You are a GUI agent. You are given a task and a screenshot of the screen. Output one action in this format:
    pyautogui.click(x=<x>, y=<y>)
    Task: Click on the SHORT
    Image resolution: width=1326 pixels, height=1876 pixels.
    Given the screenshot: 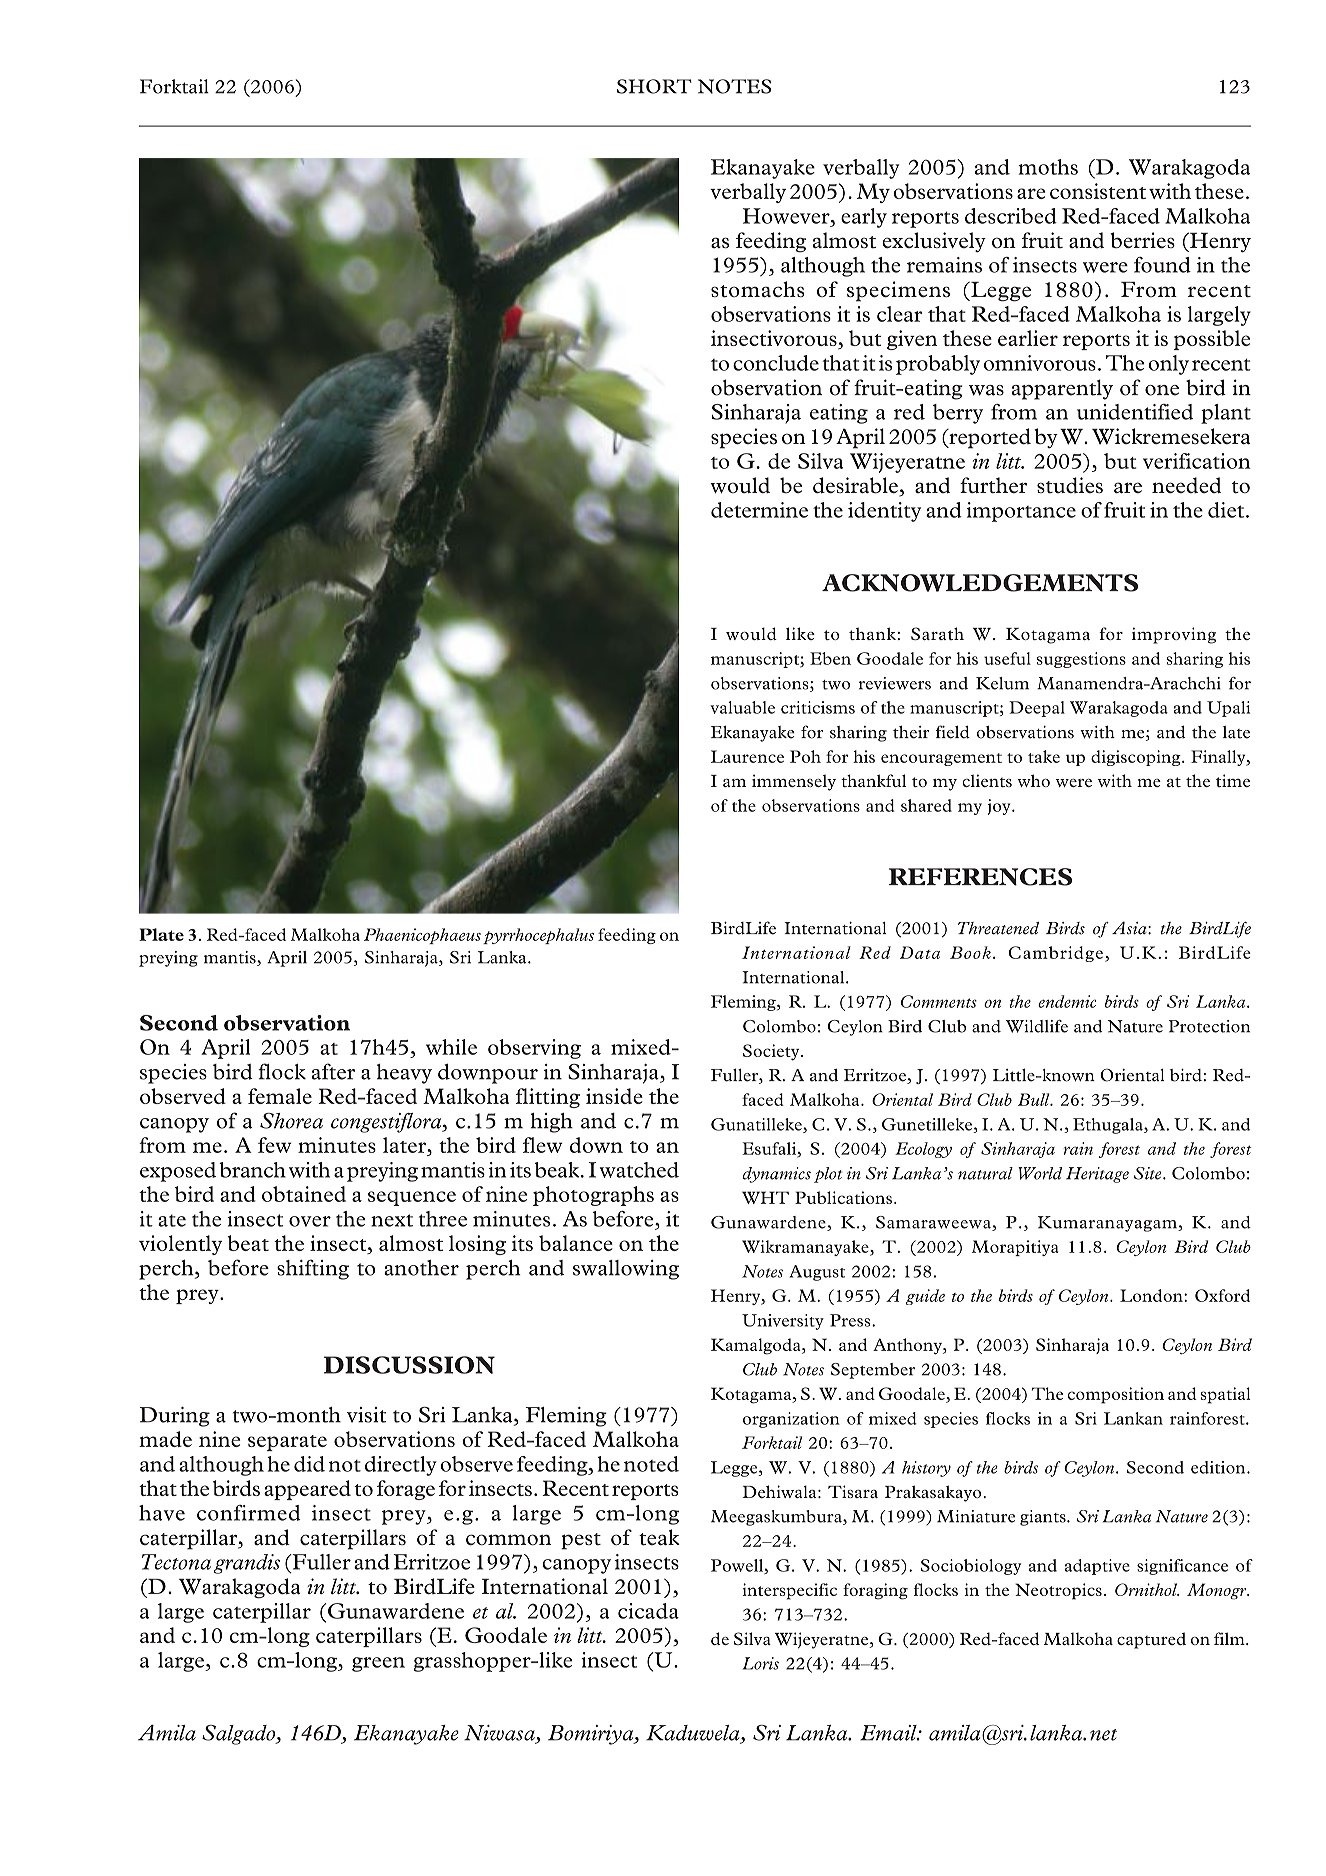 What is the action you would take?
    pyautogui.click(x=654, y=86)
